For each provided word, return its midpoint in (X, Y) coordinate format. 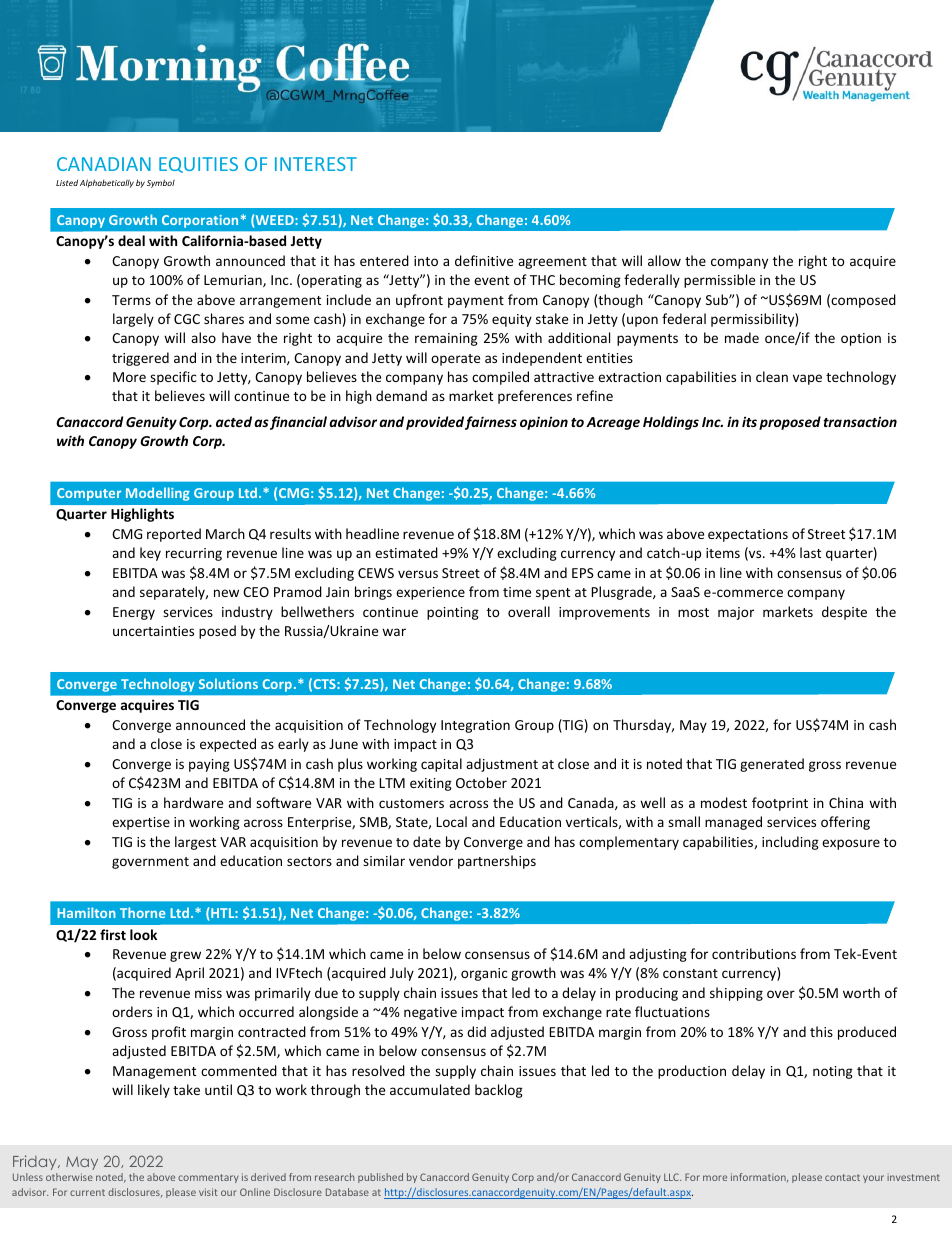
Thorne (142, 912)
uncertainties (153, 631)
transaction (860, 421)
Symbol (161, 183)
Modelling (158, 494)
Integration (475, 726)
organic (484, 974)
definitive (484, 260)
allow (664, 260)
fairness (491, 423)
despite (844, 613)
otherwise (69, 1177)
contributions (754, 953)
